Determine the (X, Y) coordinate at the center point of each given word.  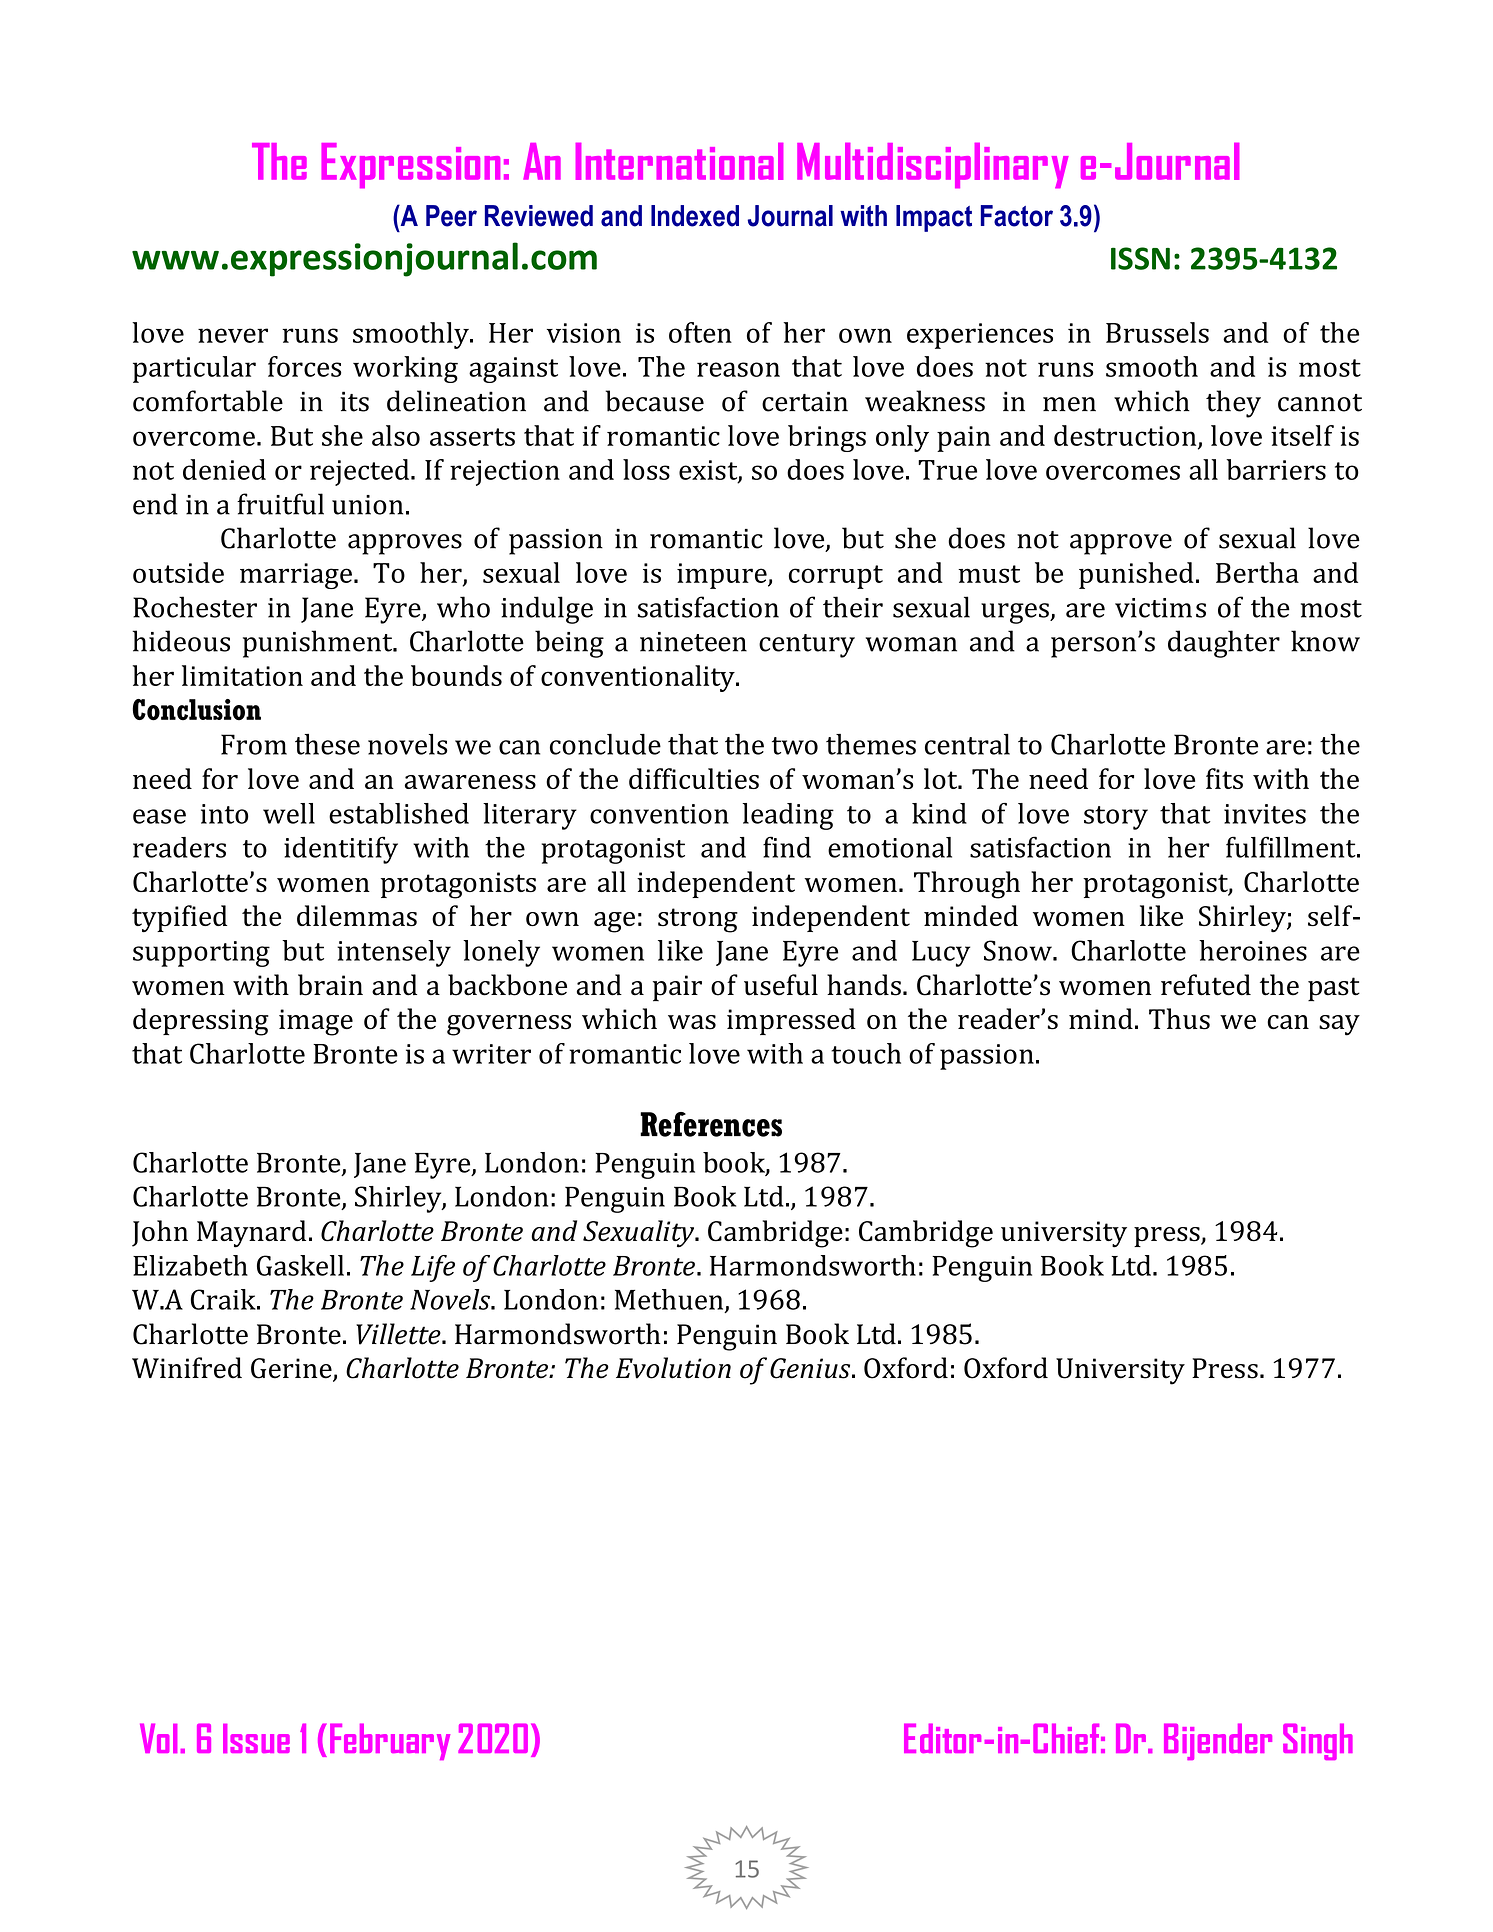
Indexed (695, 216)
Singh (1318, 1741)
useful (781, 985)
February (390, 1741)
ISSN (1140, 258)
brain (330, 985)
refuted (1206, 985)
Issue (256, 1738)
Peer (451, 216)
